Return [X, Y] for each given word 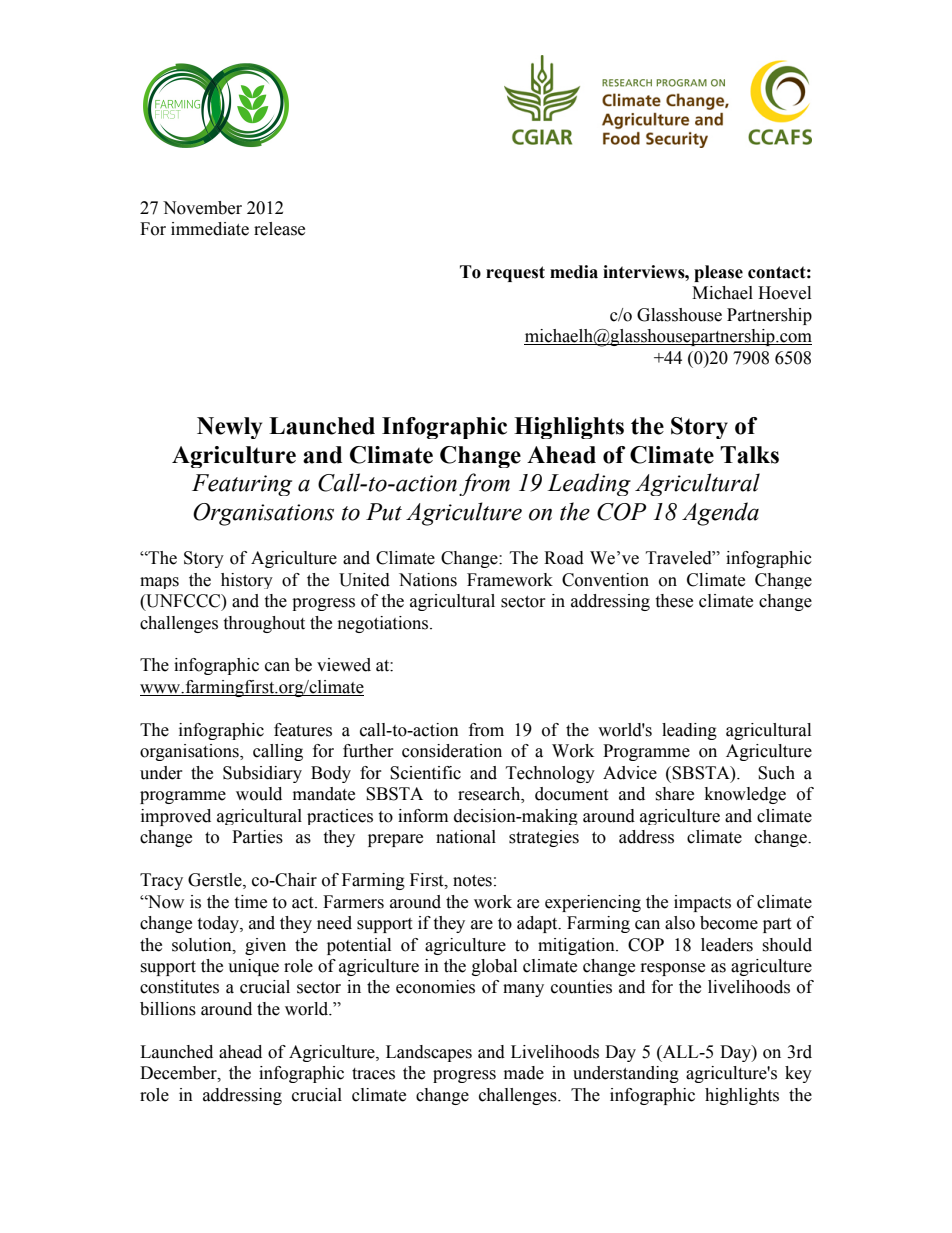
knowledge [745, 795]
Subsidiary [262, 774]
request [515, 274]
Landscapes [429, 1053]
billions [168, 1009]
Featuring [242, 485]
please [718, 273]
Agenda [720, 514]
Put [384, 512]
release [279, 229]
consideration [452, 751]
